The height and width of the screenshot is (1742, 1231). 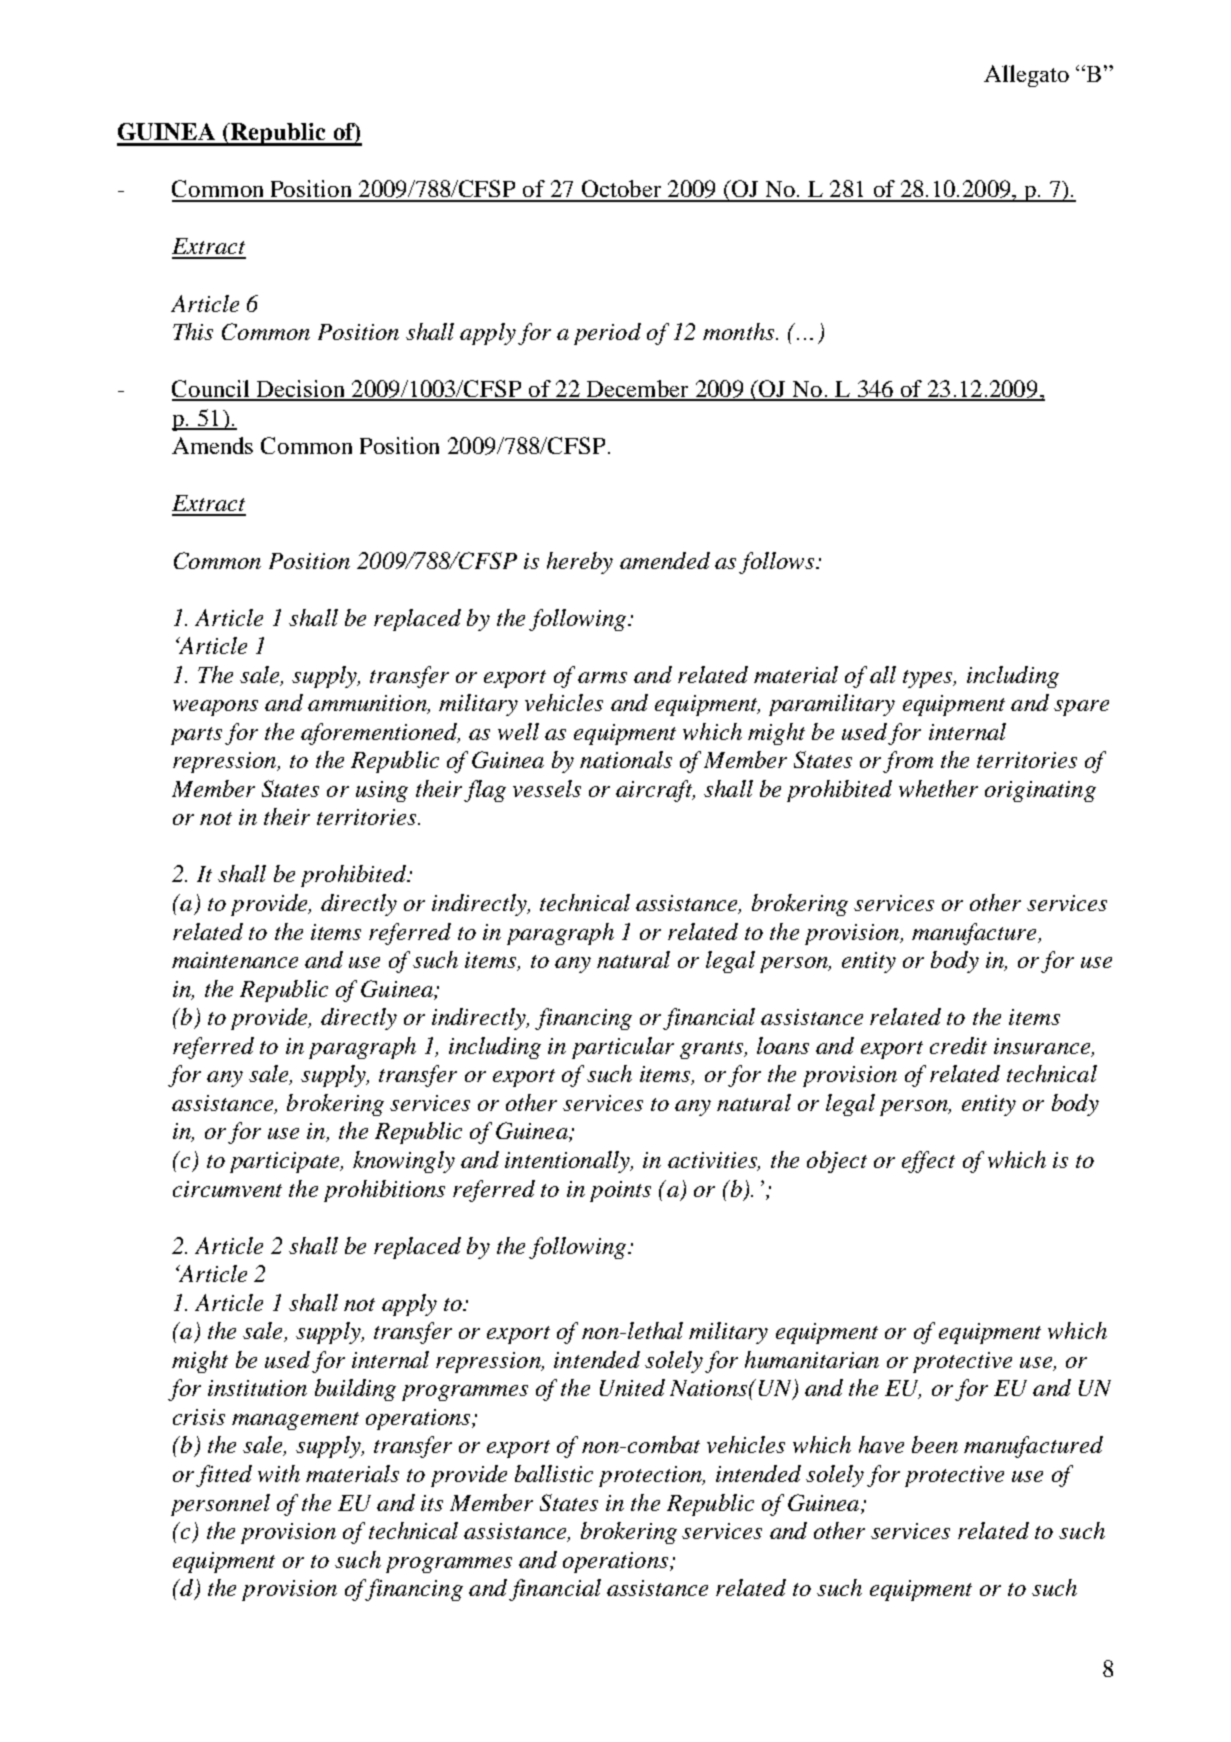 What do you see at coordinates (637, 390) in the screenshot?
I see `December` at bounding box center [637, 390].
